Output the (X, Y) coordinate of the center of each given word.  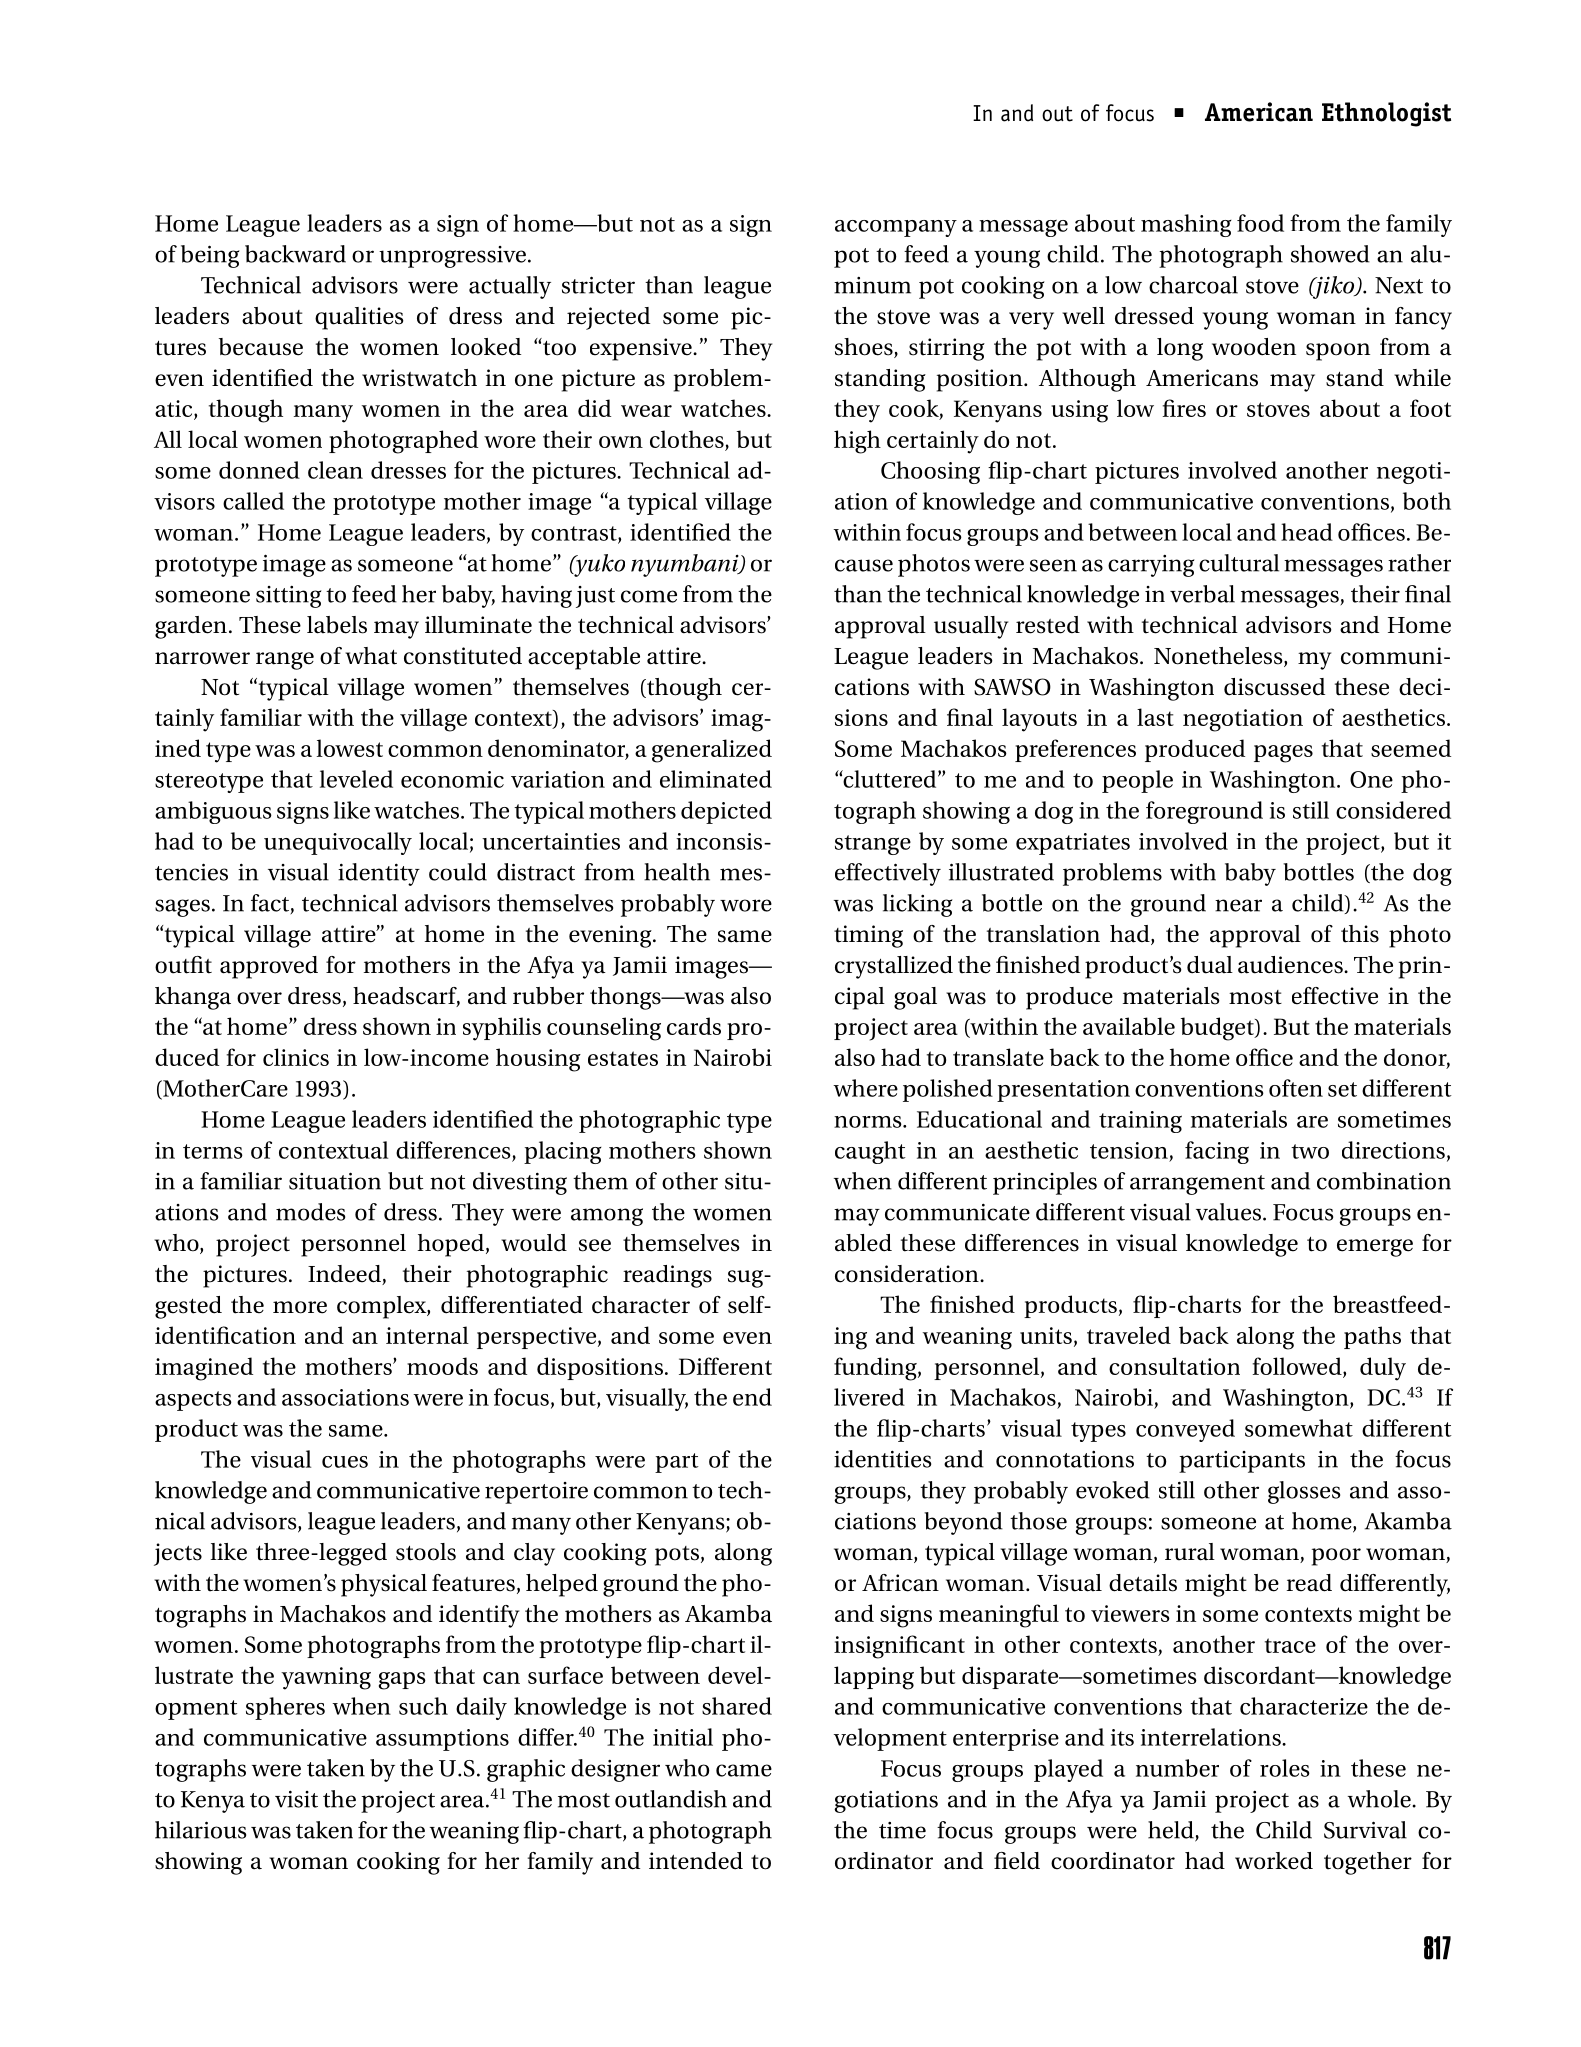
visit (296, 1799)
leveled (356, 779)
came (744, 1770)
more (300, 1307)
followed (1298, 1367)
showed (1330, 254)
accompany (896, 228)
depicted (726, 812)
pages (1283, 754)
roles (1285, 1768)
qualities (359, 318)
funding (876, 1369)
